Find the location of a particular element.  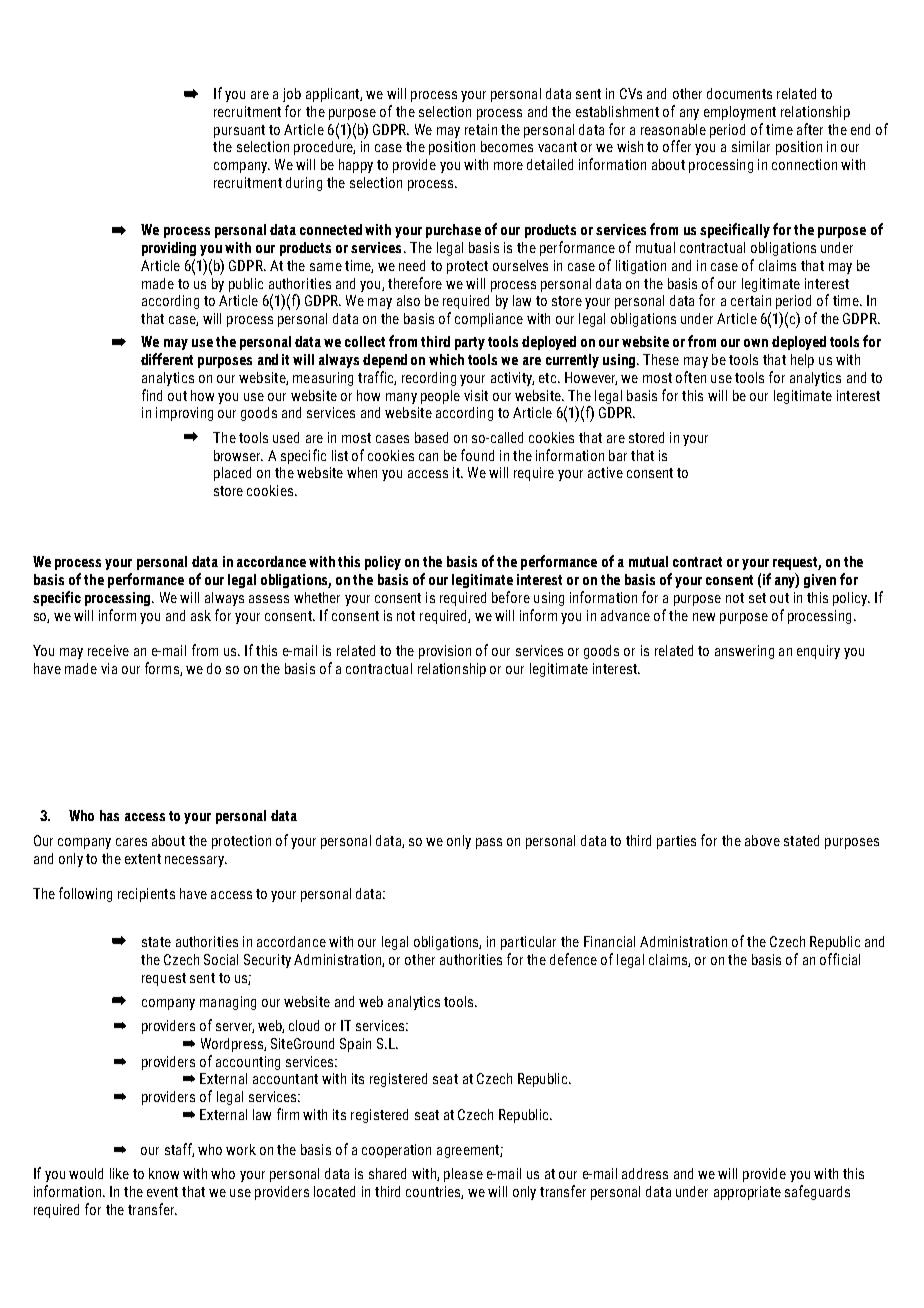

answering is located at coordinates (744, 652).
